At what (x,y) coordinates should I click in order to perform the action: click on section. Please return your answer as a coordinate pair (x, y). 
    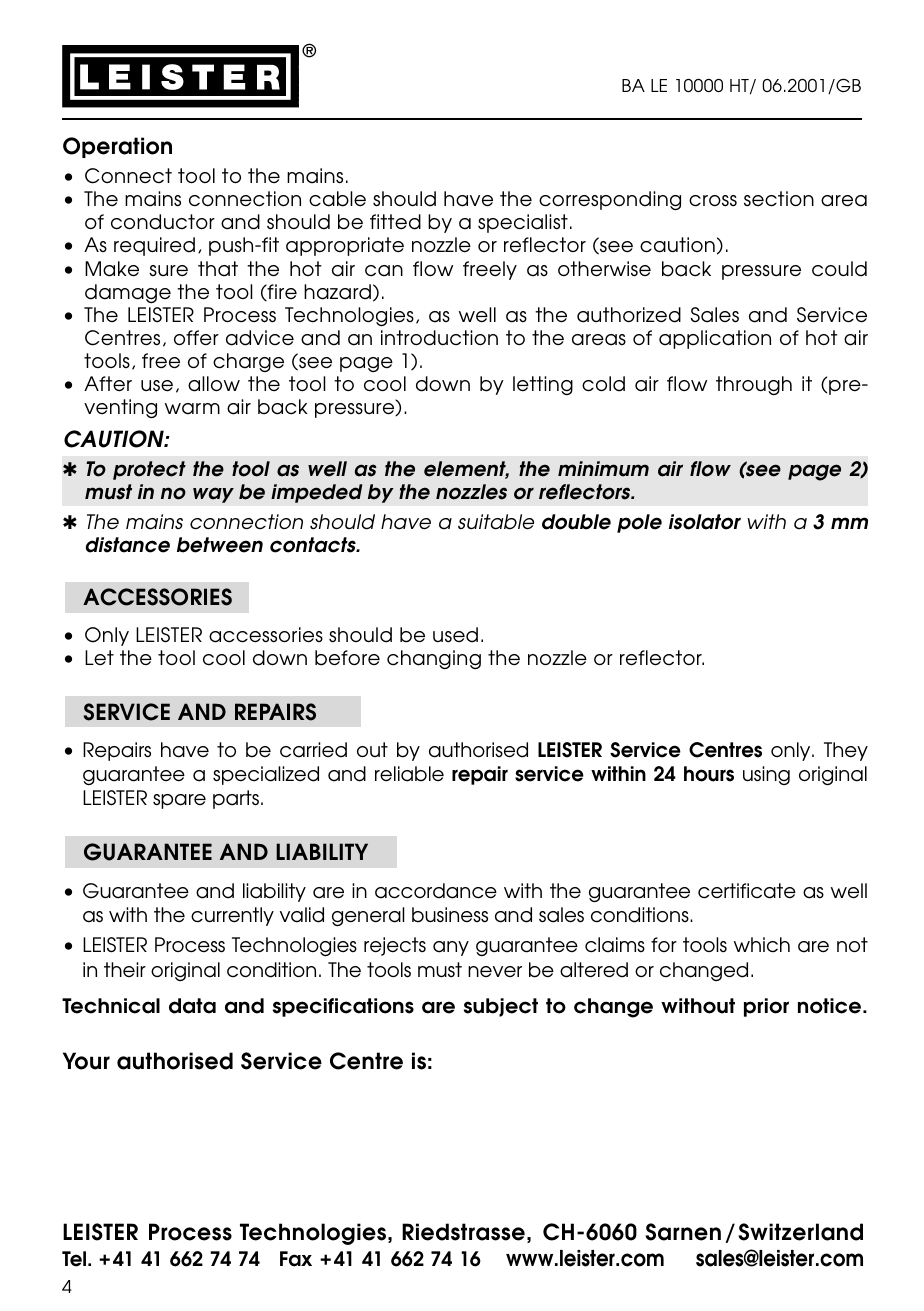
    Looking at the image, I should click on (779, 199).
